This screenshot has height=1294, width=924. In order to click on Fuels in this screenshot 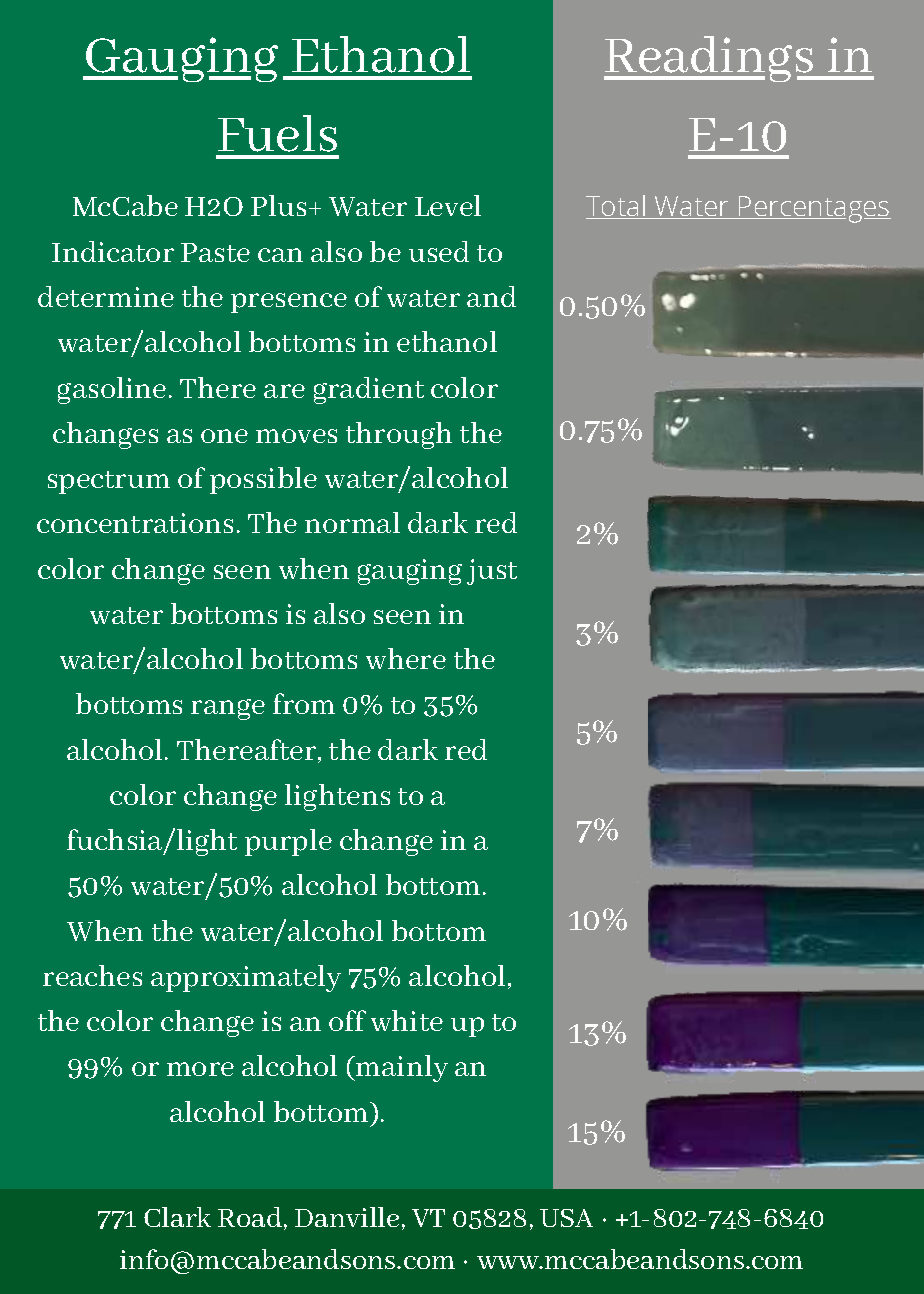, I will do `click(277, 133)`.
